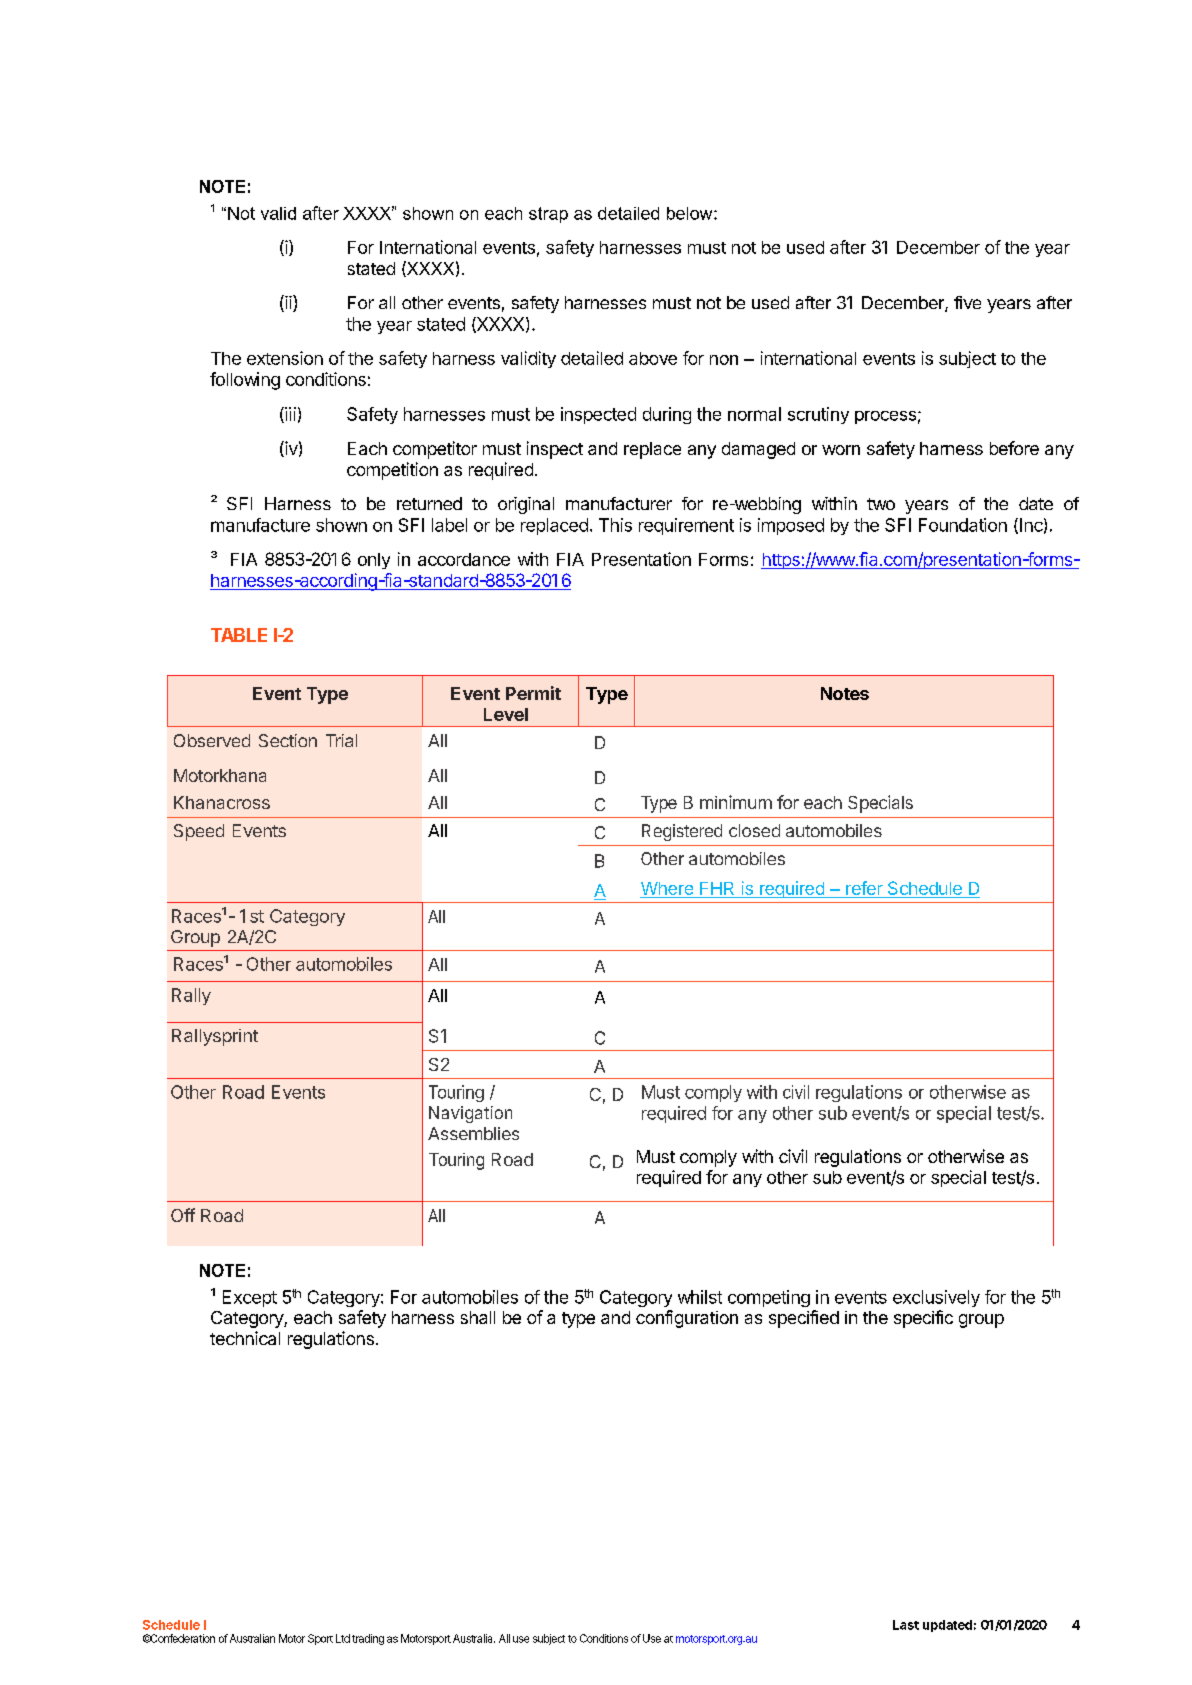  Describe the element at coordinates (183, 1215) in the screenshot. I see `Off` at that location.
